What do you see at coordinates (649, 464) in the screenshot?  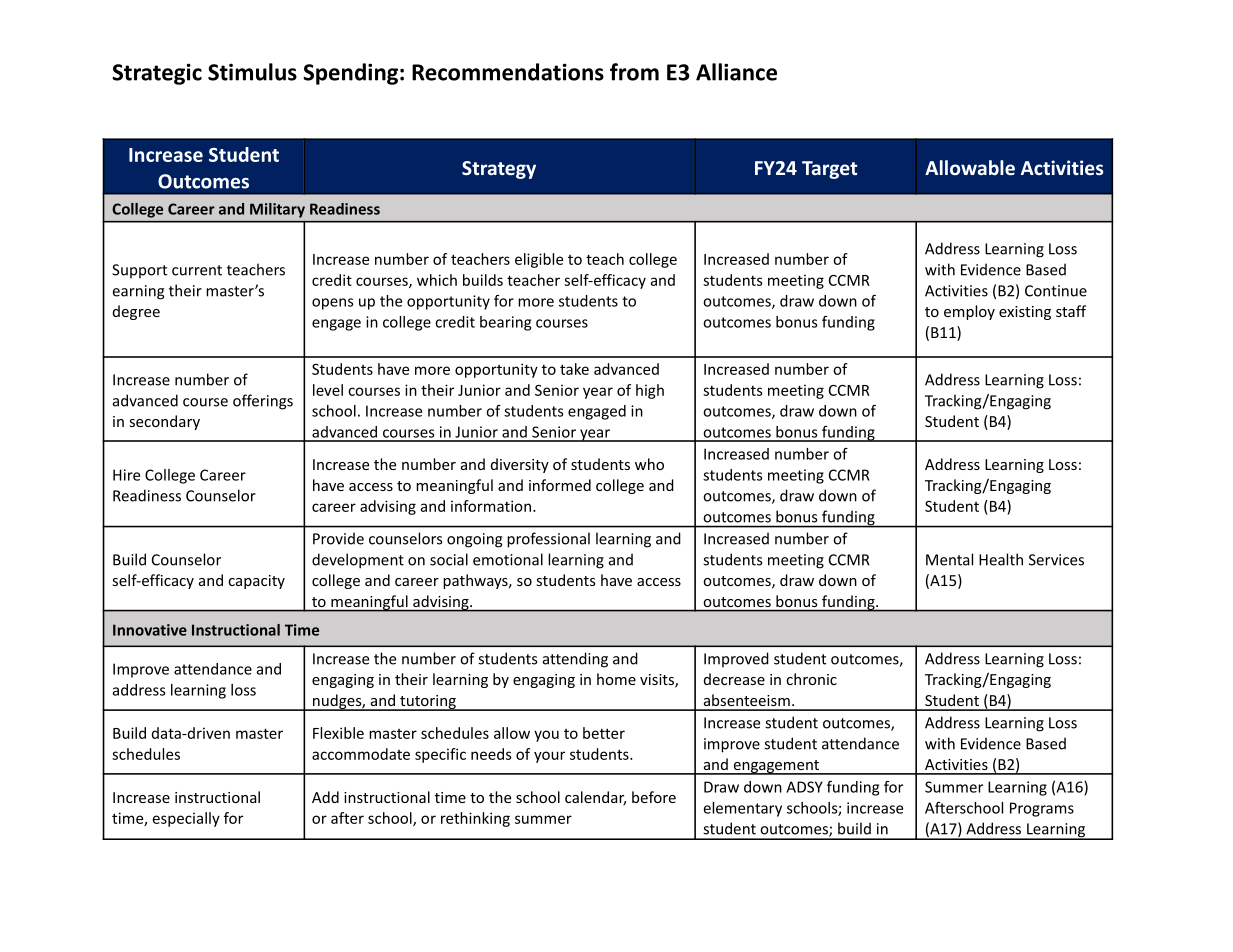 I see `who` at bounding box center [649, 464].
